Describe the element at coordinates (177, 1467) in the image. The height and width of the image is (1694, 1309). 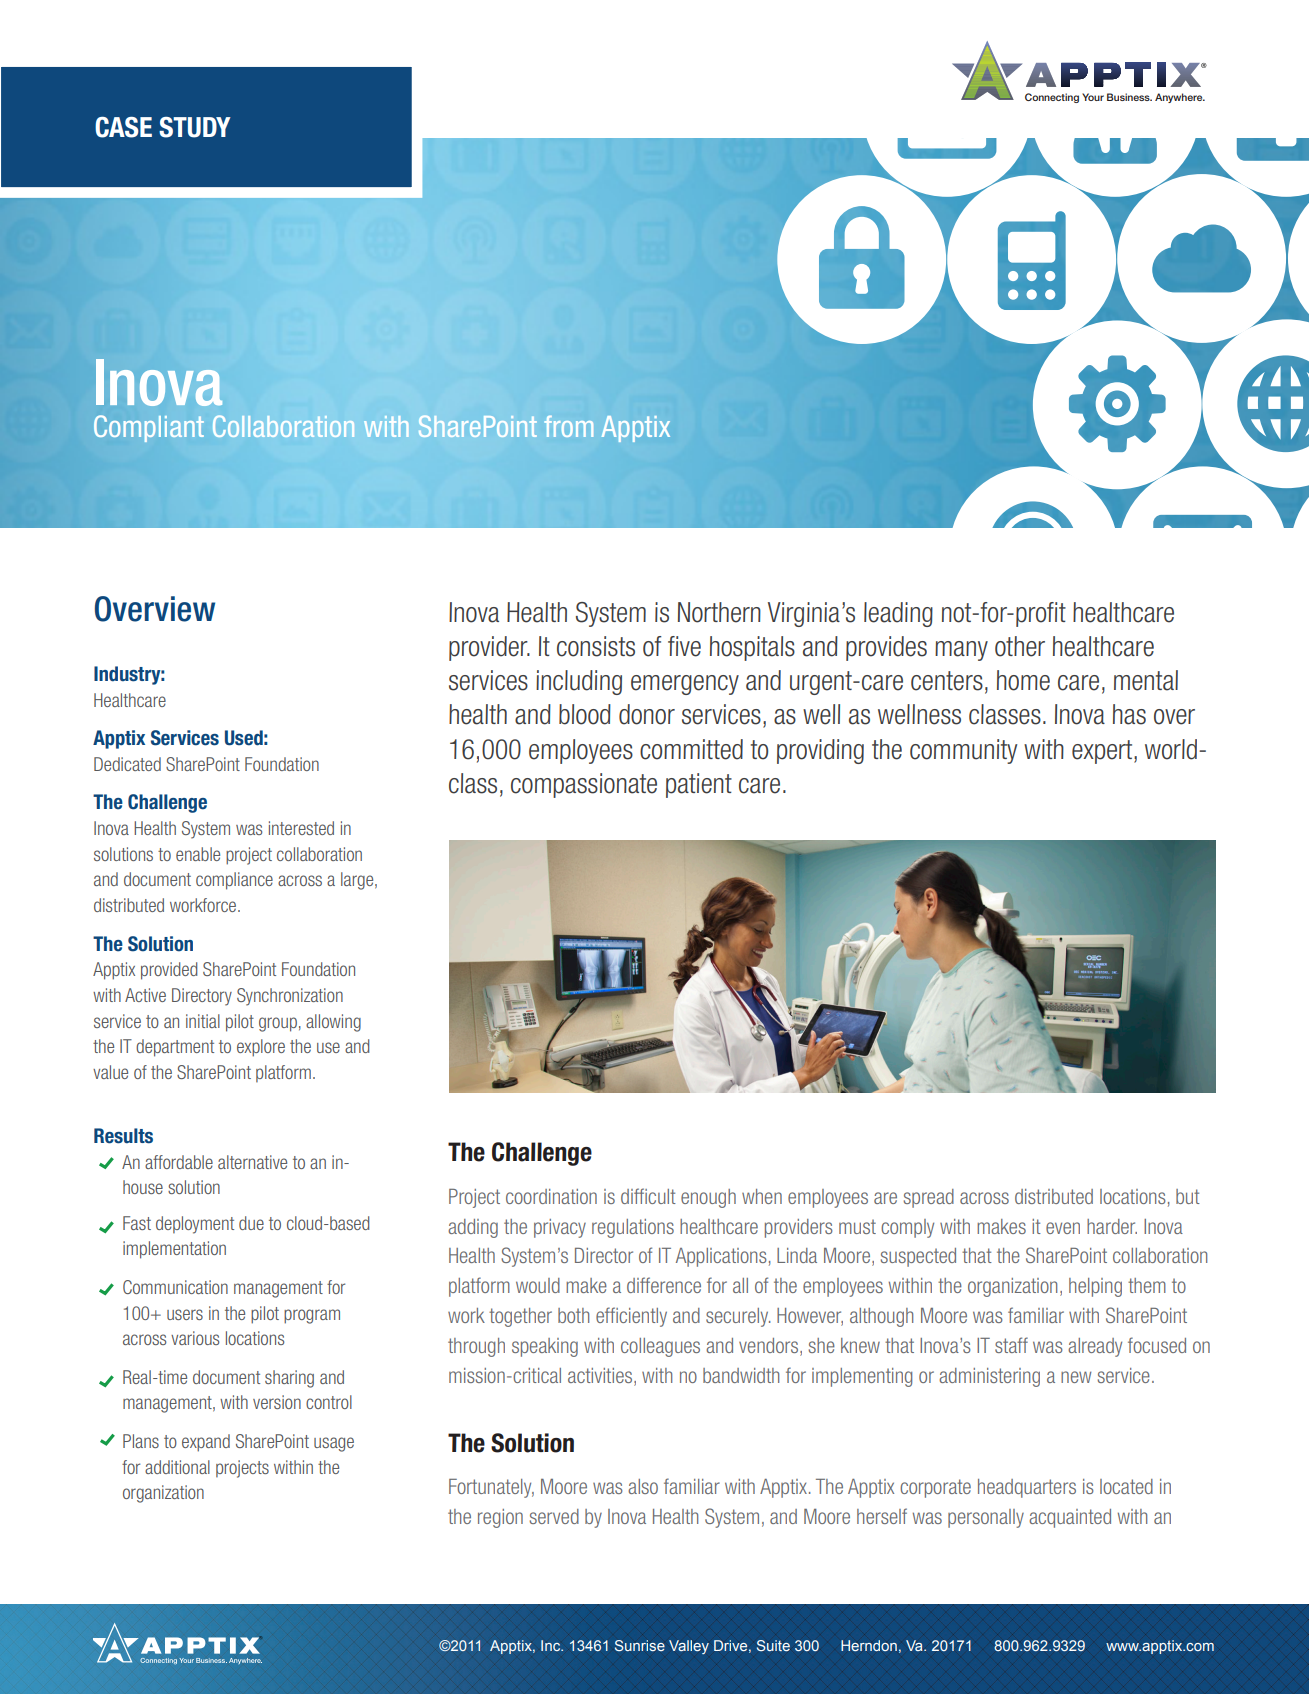
I see `additional` at that location.
